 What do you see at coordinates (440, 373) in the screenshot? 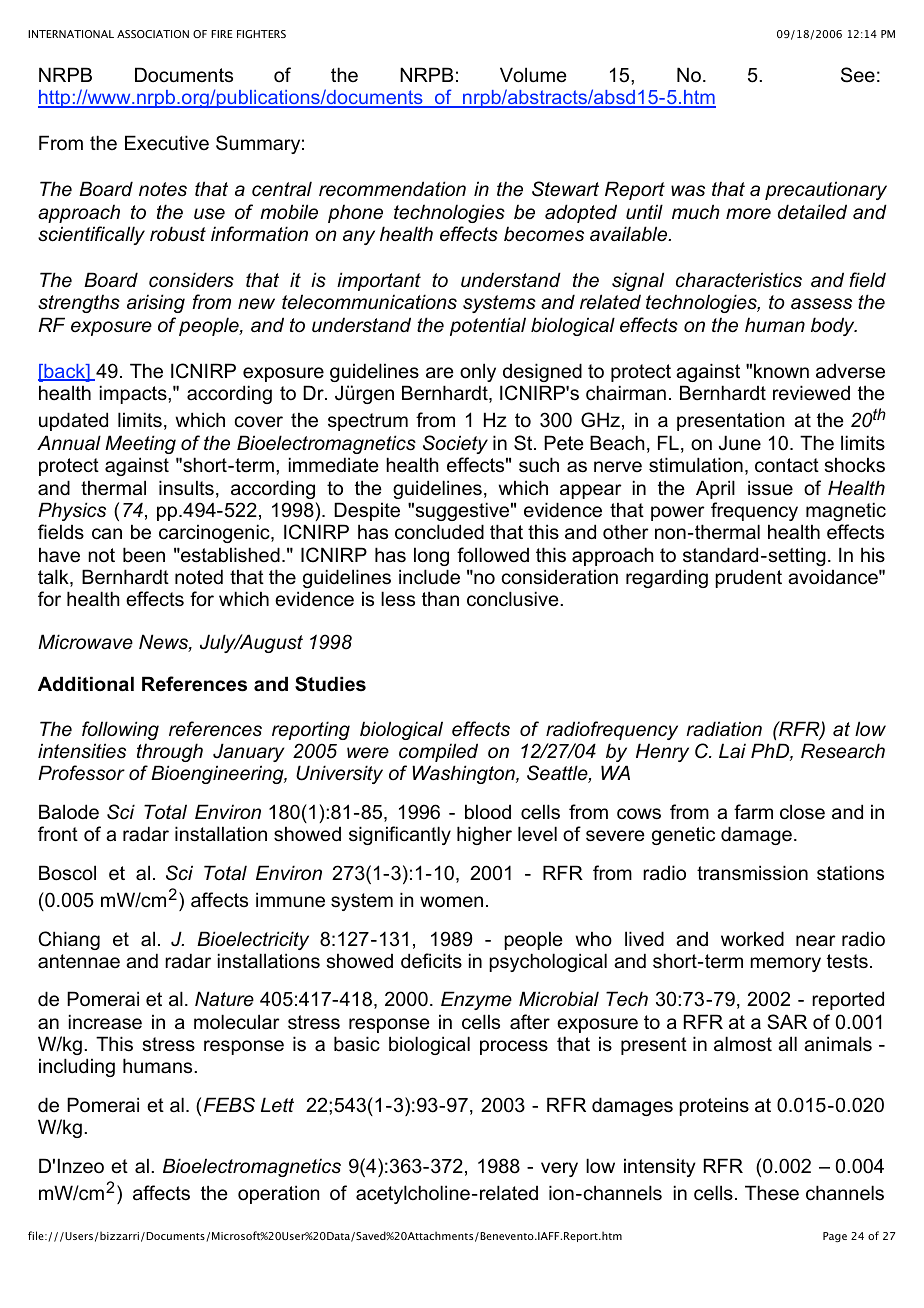
I see `are` at bounding box center [440, 373].
